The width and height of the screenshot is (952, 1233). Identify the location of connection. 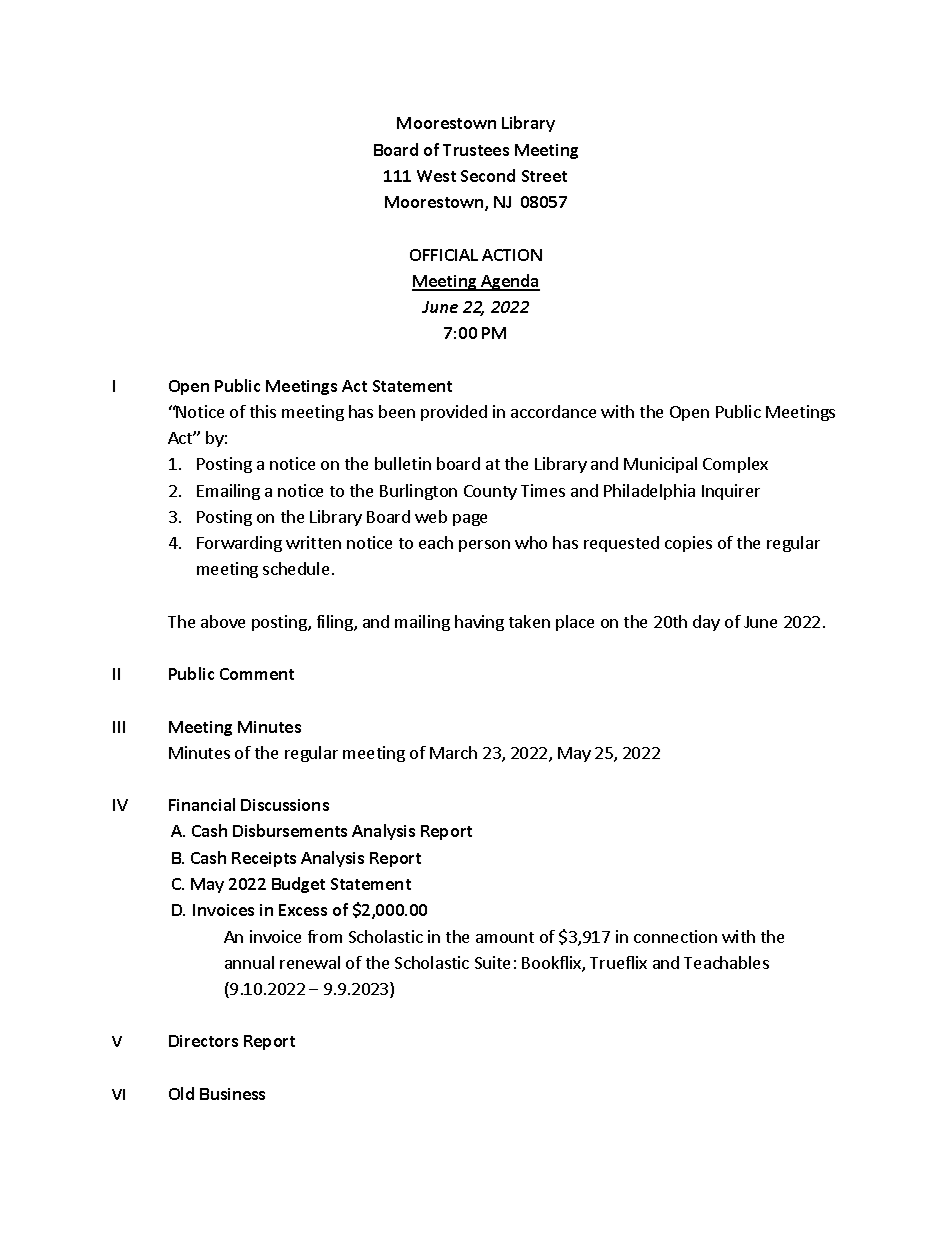
(675, 936).
